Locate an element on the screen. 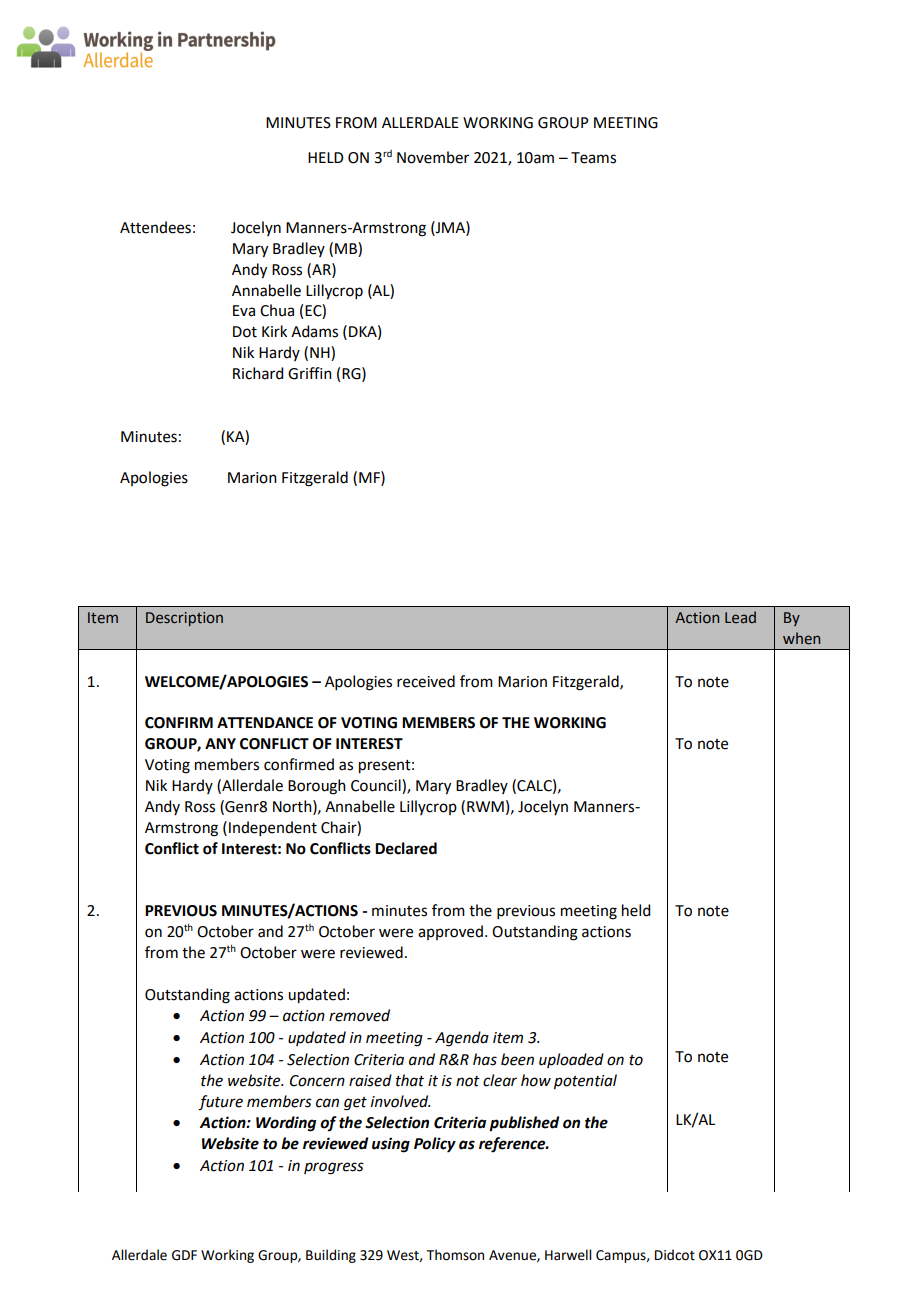 The height and width of the screenshot is (1308, 924). November is located at coordinates (433, 157).
